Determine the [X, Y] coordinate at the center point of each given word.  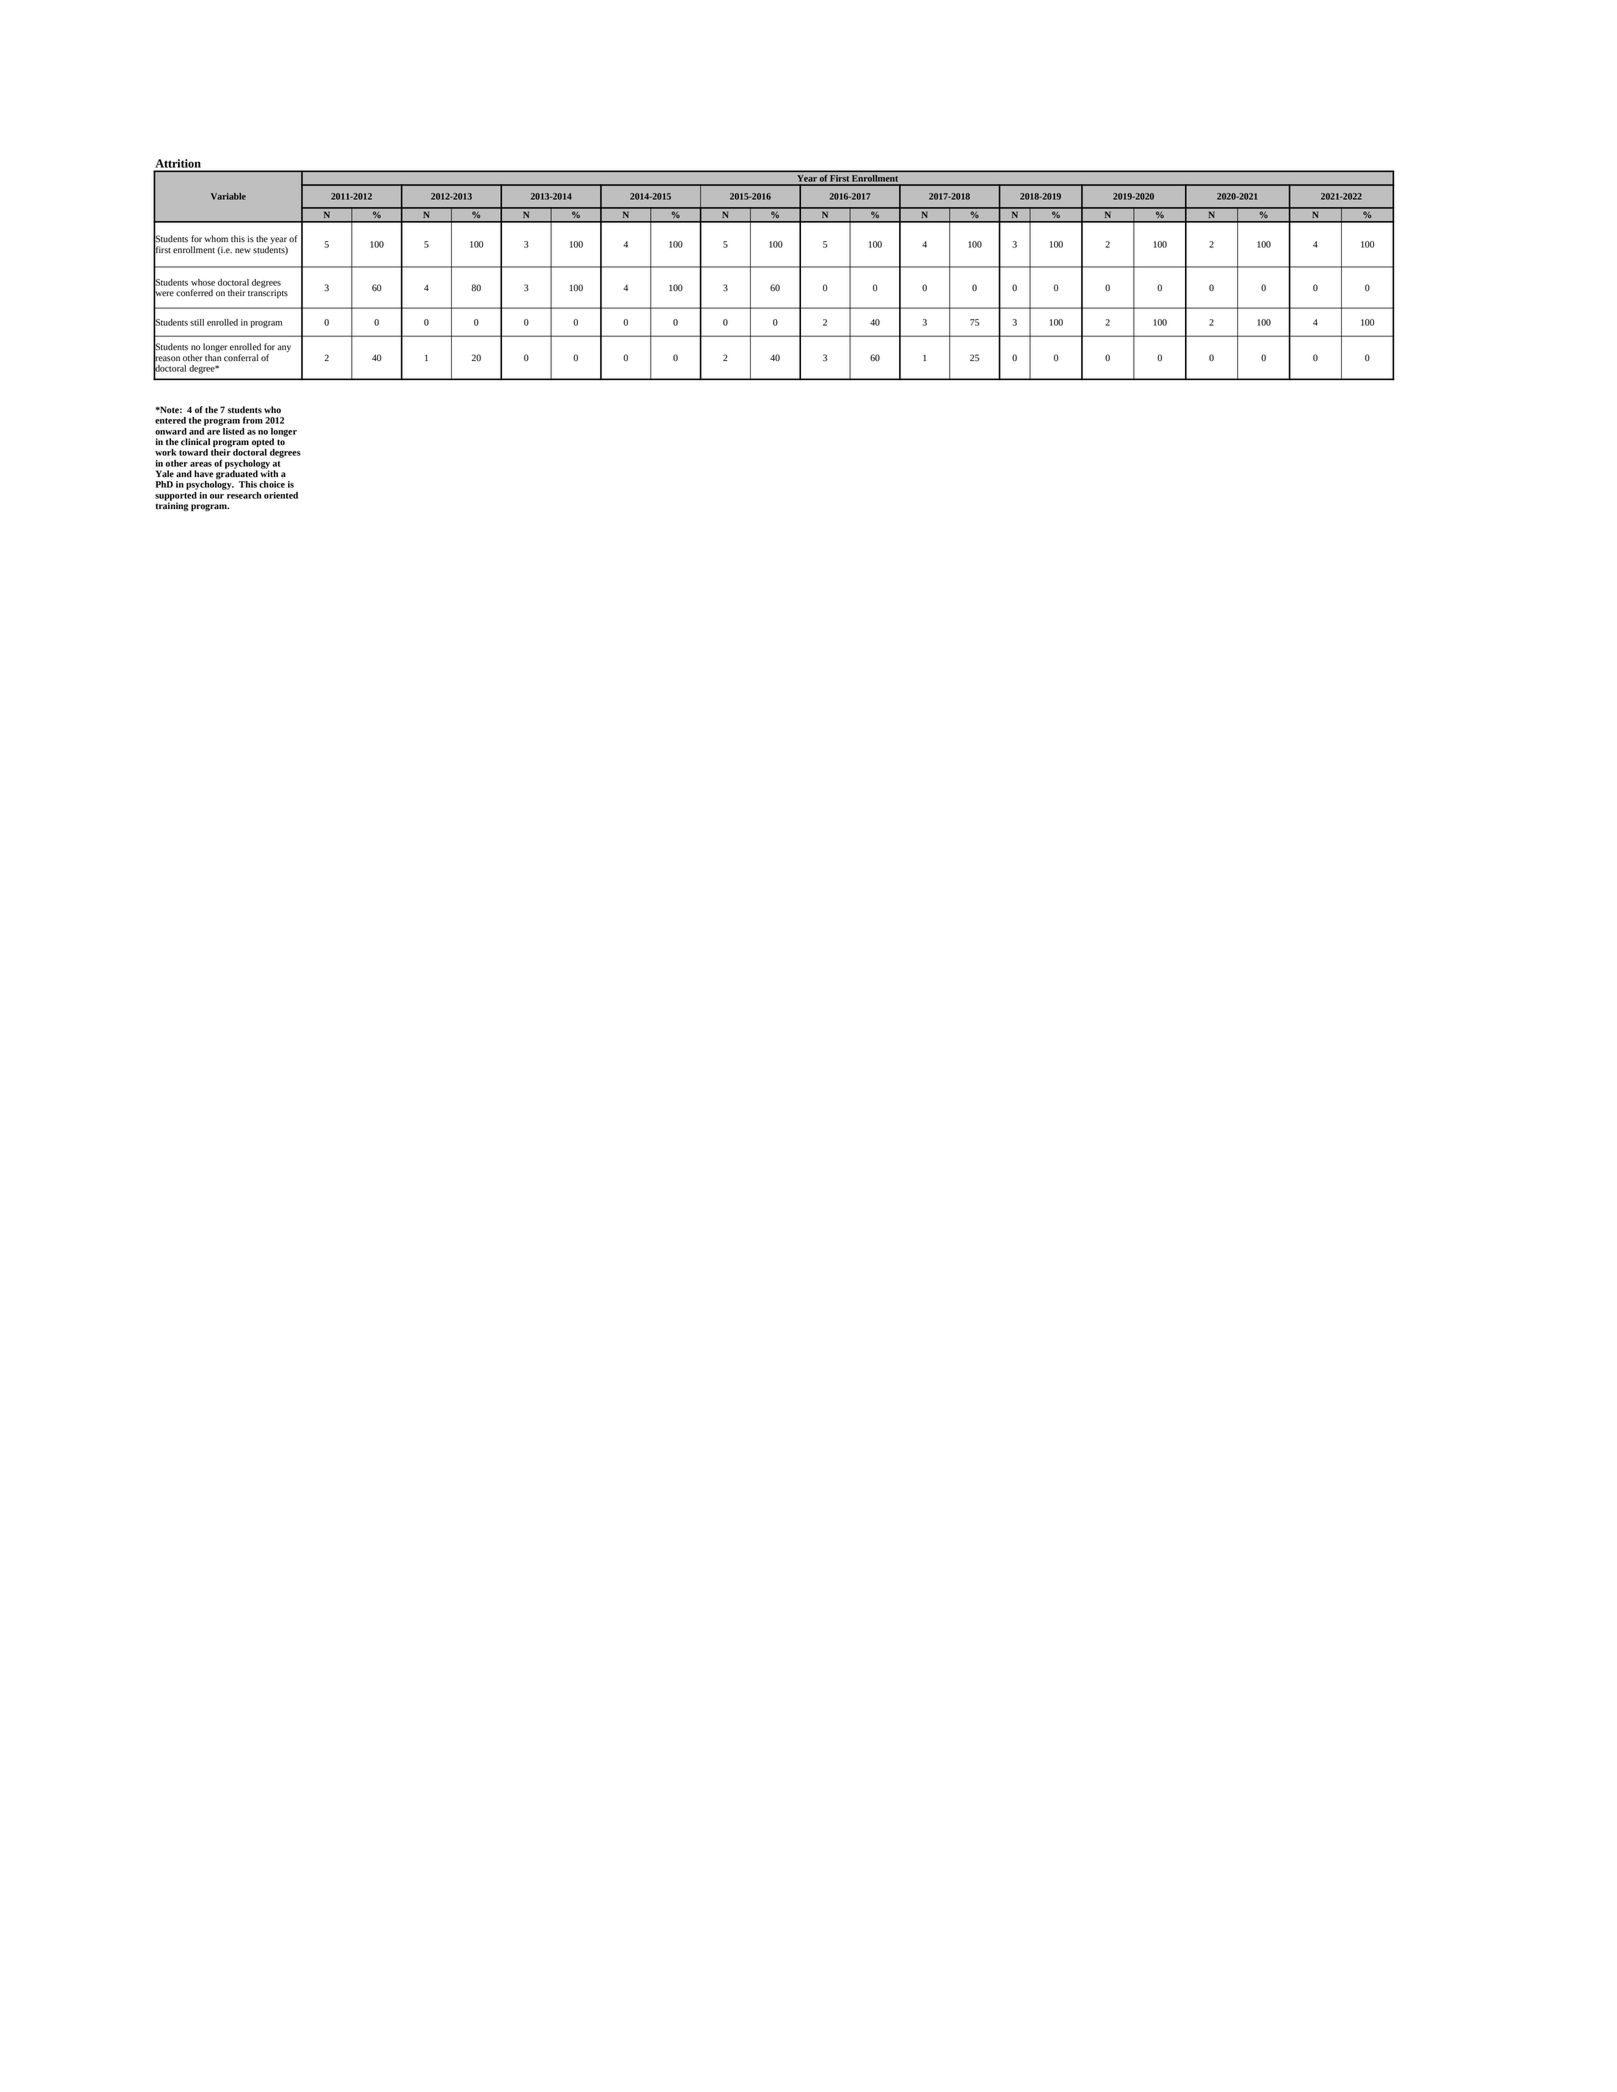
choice [272, 484]
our [217, 496]
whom [216, 239]
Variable [228, 196]
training [172, 506]
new [243, 251]
